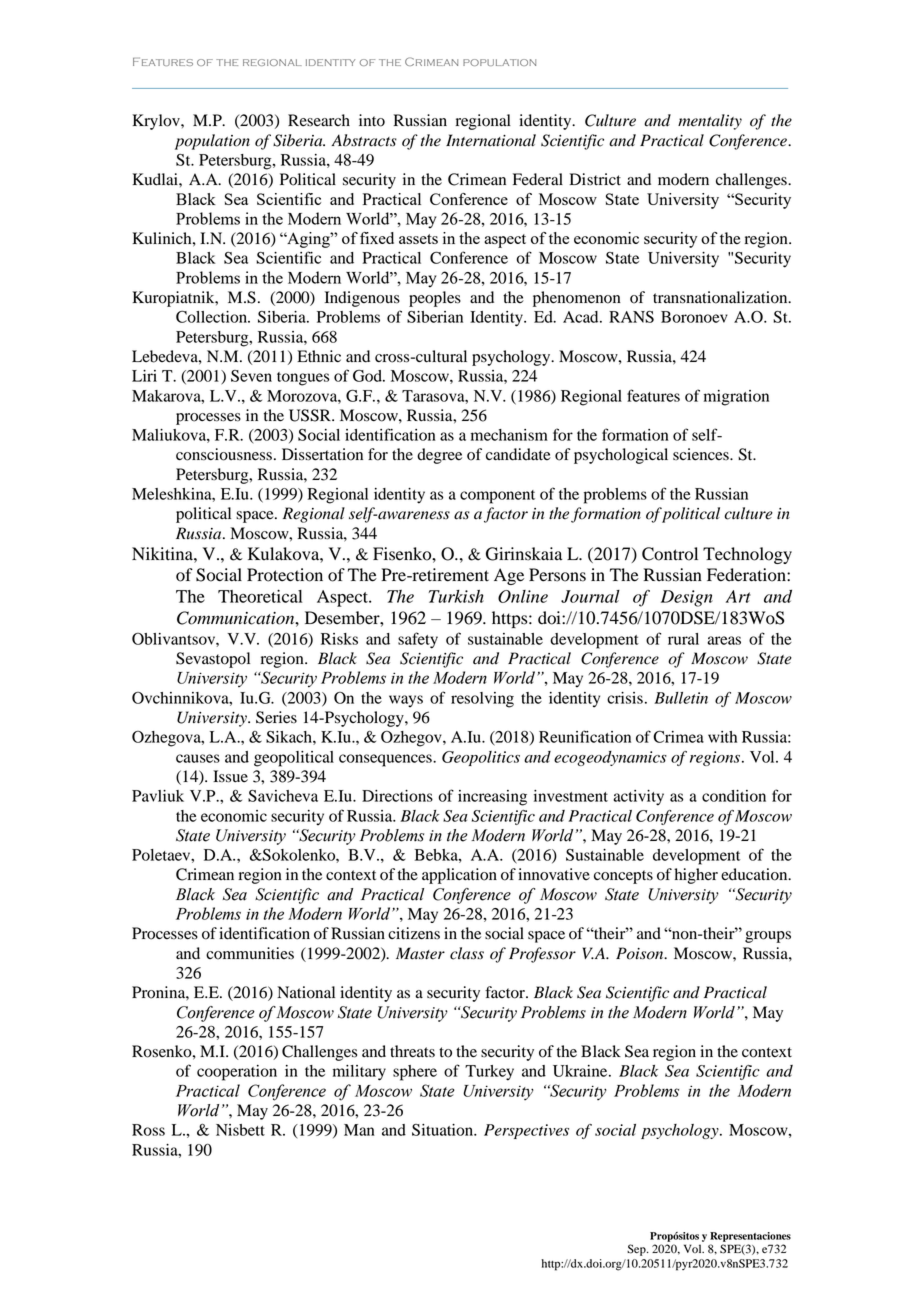 The width and height of the screenshot is (924, 1308). What do you see at coordinates (319, 120) in the screenshot?
I see `Research` at bounding box center [319, 120].
